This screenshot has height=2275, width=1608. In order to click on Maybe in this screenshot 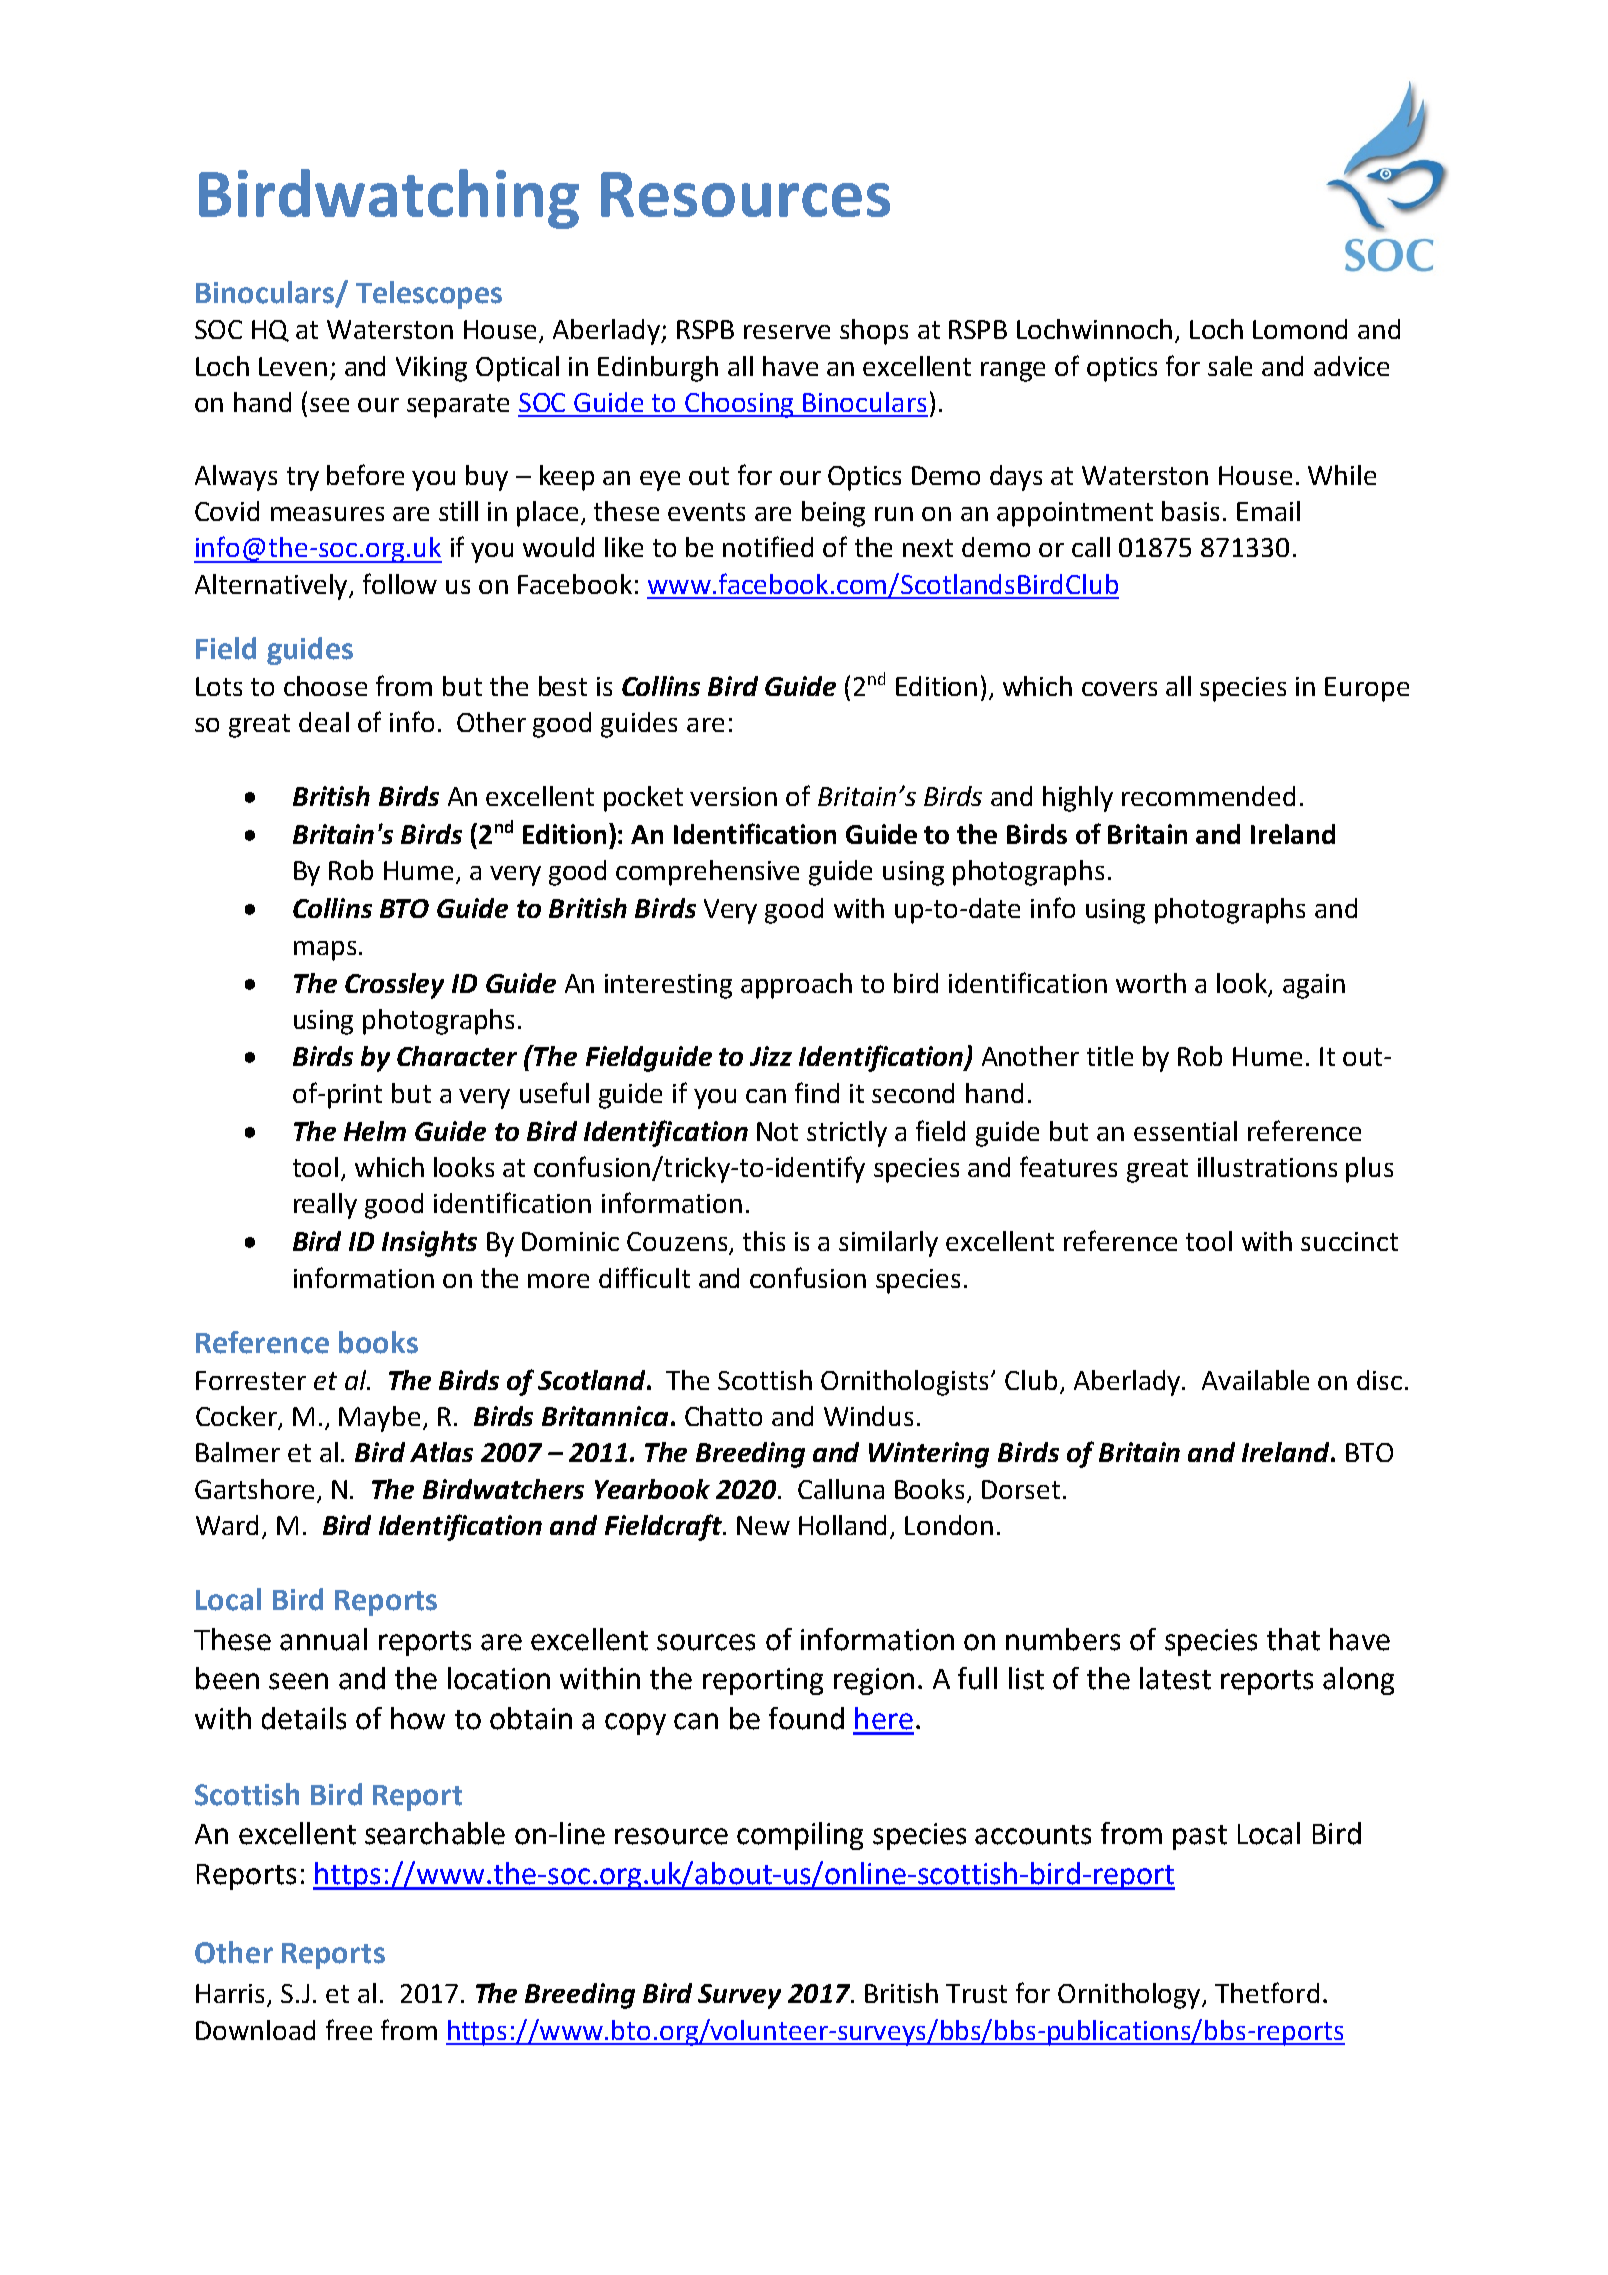, I will do `click(379, 1419)`.
